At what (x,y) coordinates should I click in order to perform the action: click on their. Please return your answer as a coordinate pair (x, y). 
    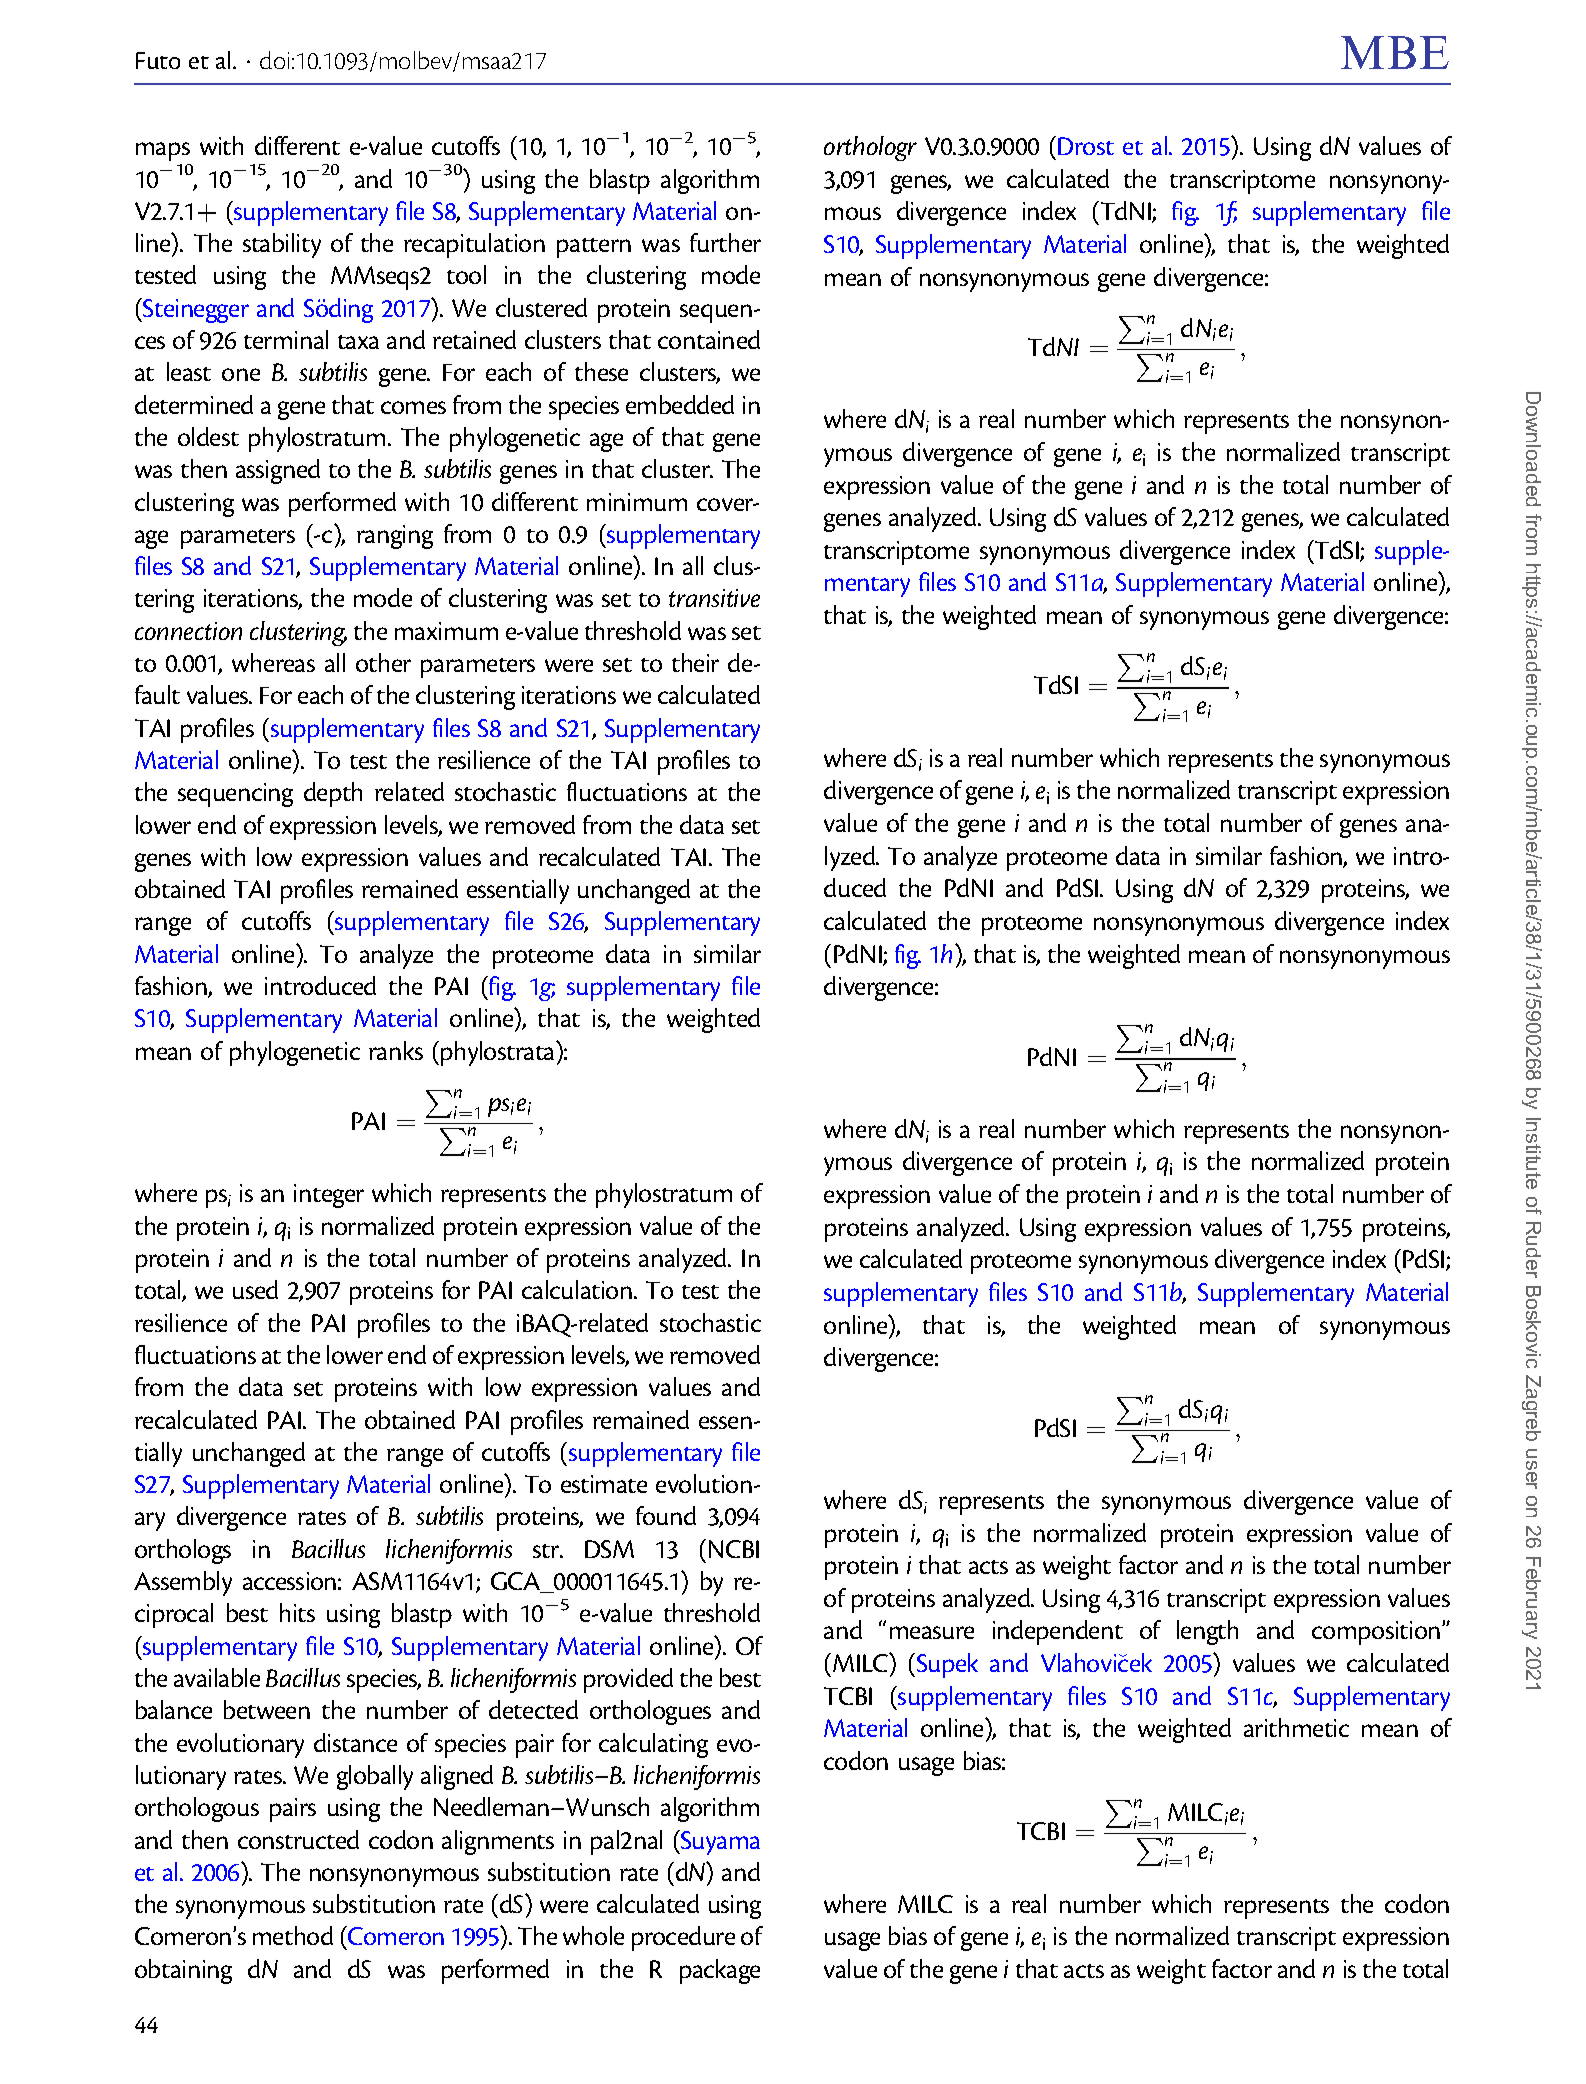
    Looking at the image, I should click on (695, 662).
